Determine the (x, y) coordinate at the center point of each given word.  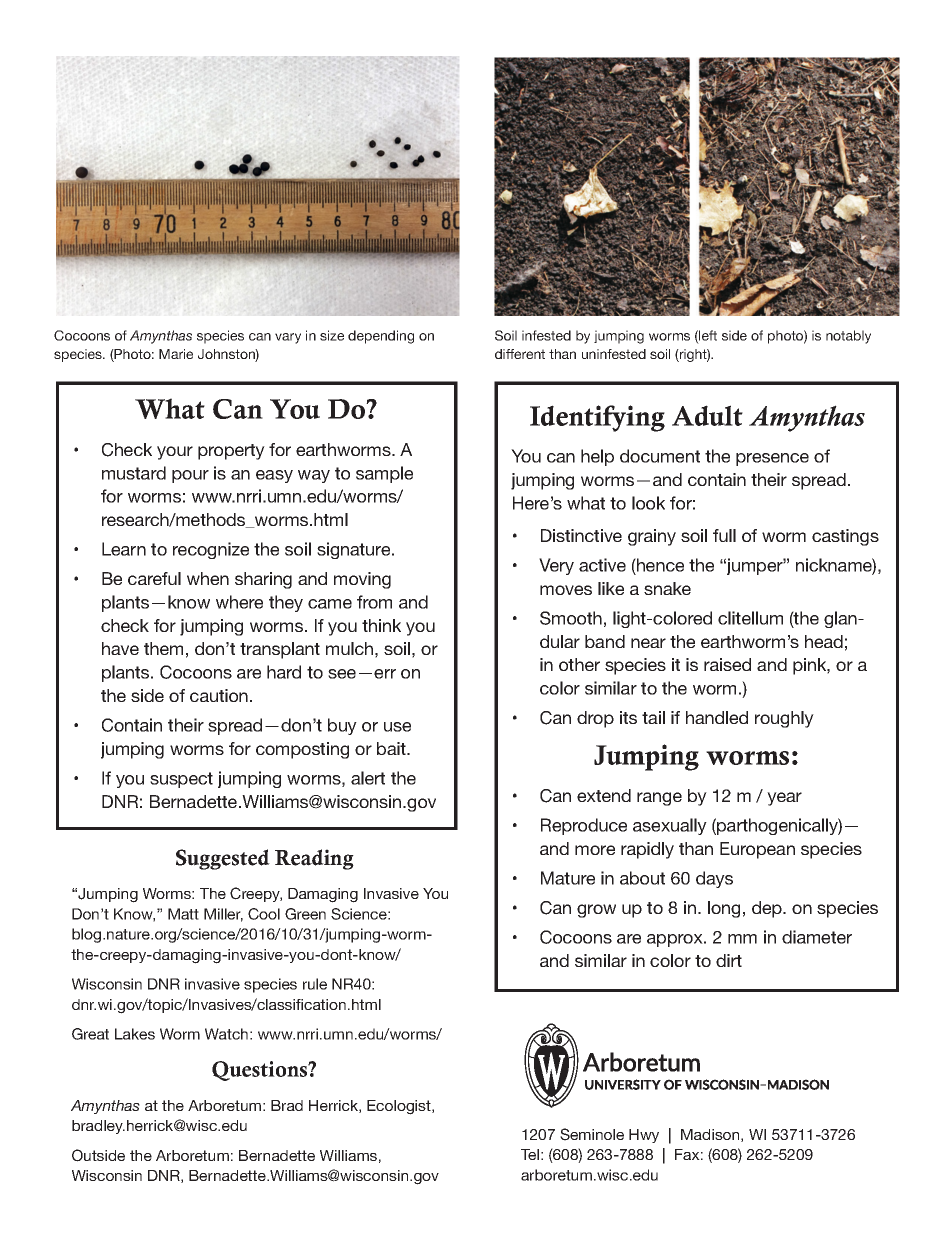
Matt (183, 914)
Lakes (135, 1034)
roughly (784, 719)
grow (596, 911)
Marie (176, 354)
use (397, 727)
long (724, 909)
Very (556, 566)
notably (848, 337)
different (520, 354)
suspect (181, 780)
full (724, 535)
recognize (211, 550)
